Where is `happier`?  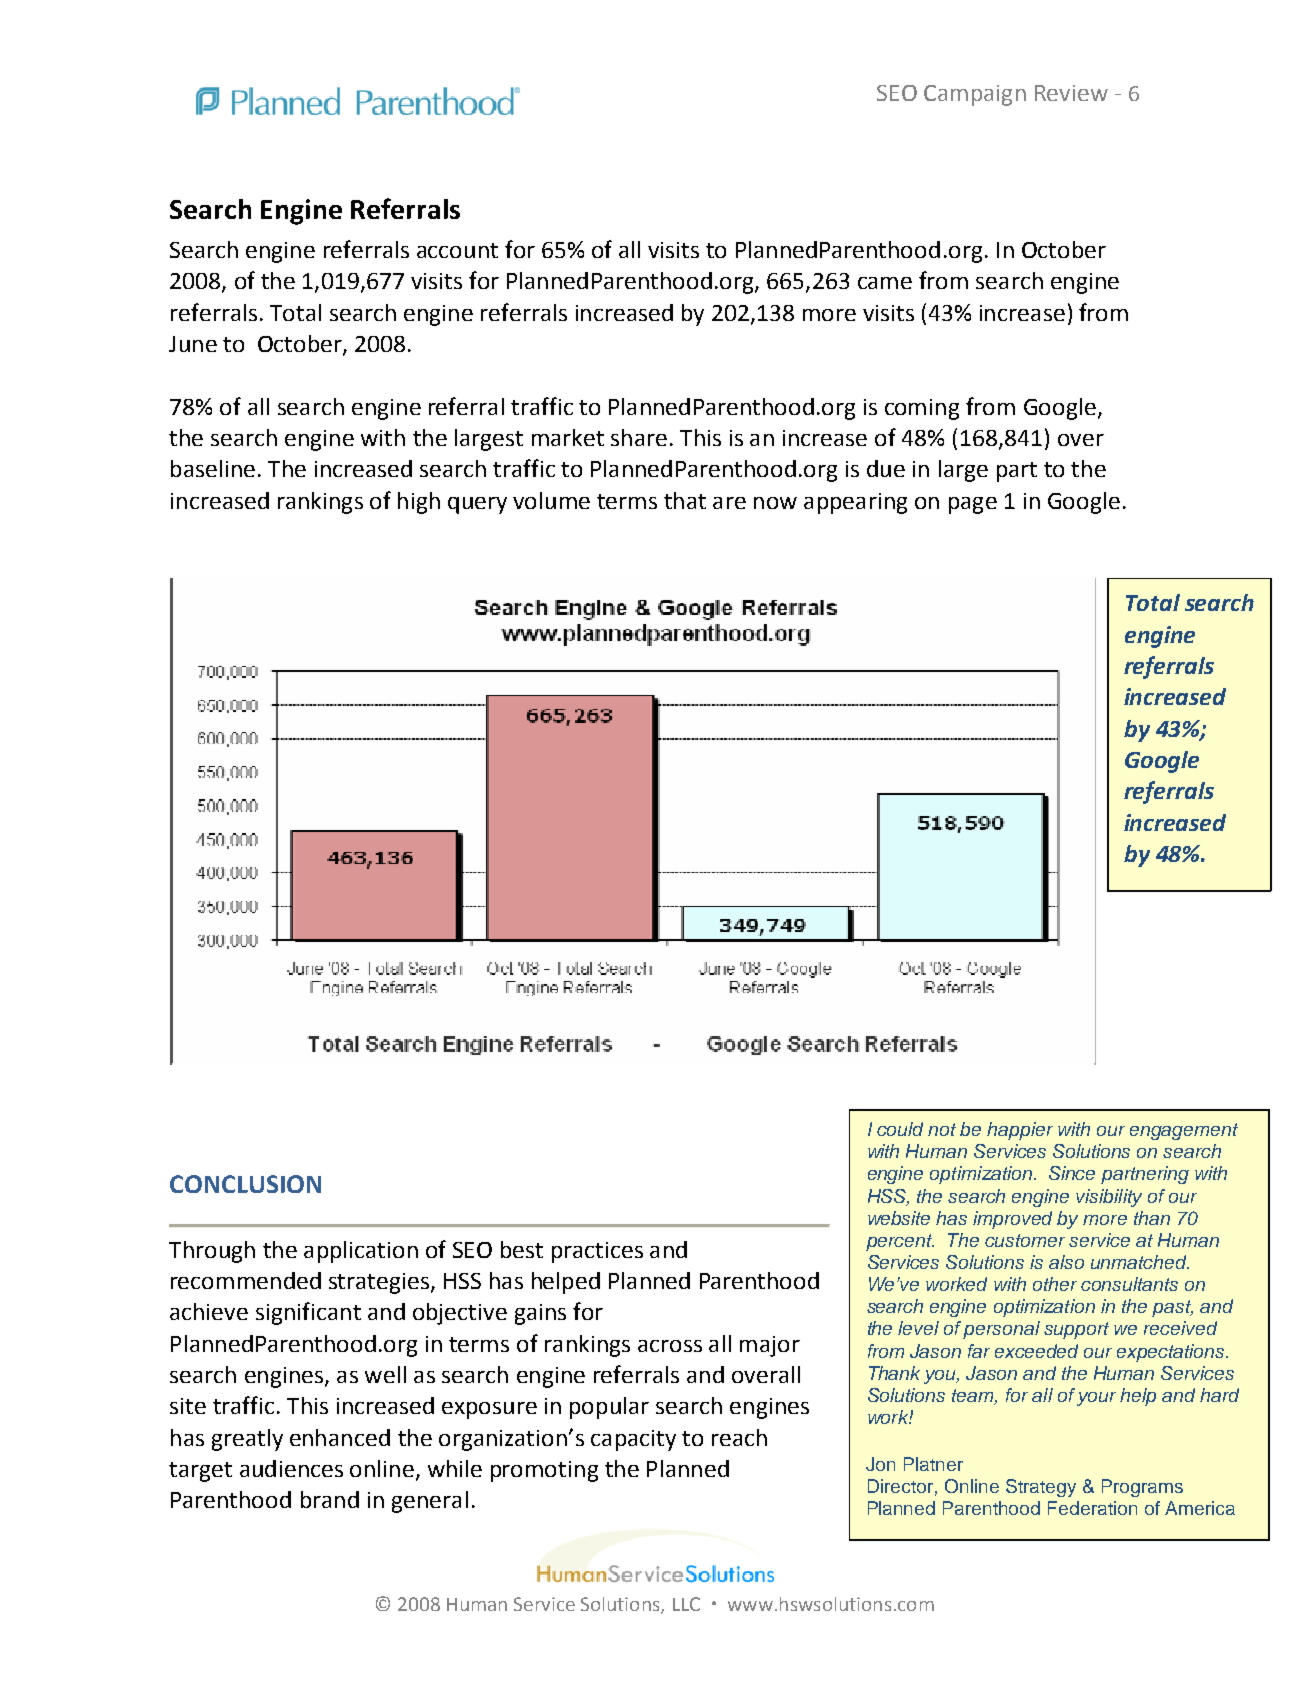 happier is located at coordinates (1020, 1131).
